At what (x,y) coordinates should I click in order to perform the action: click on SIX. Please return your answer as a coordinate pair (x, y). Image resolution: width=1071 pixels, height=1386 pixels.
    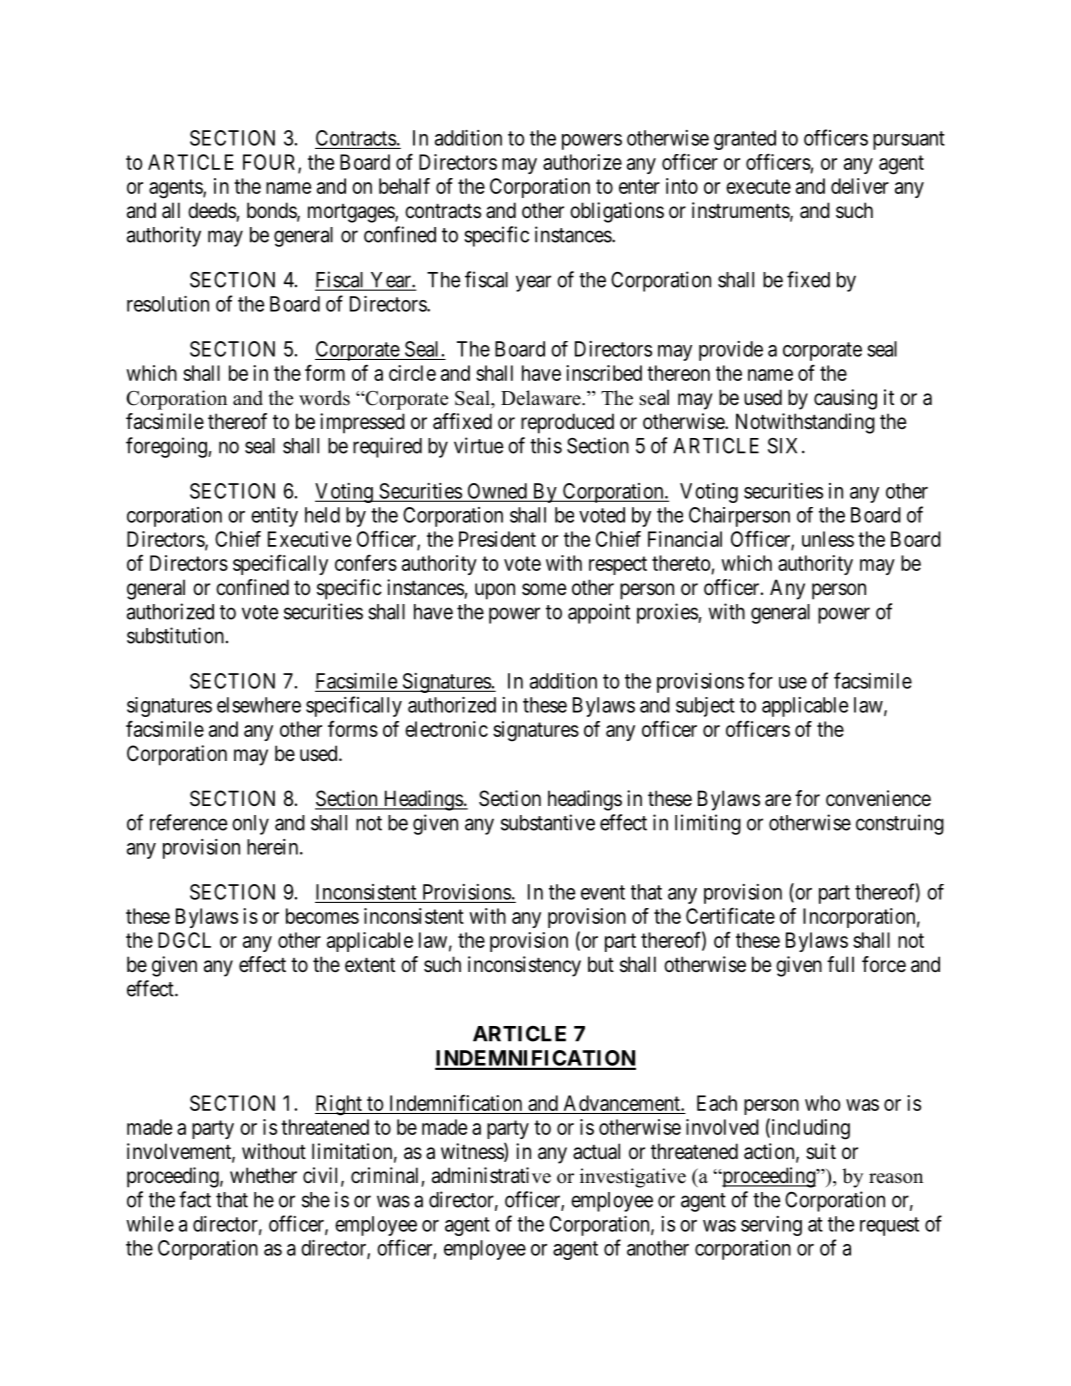
    Looking at the image, I should click on (785, 446).
